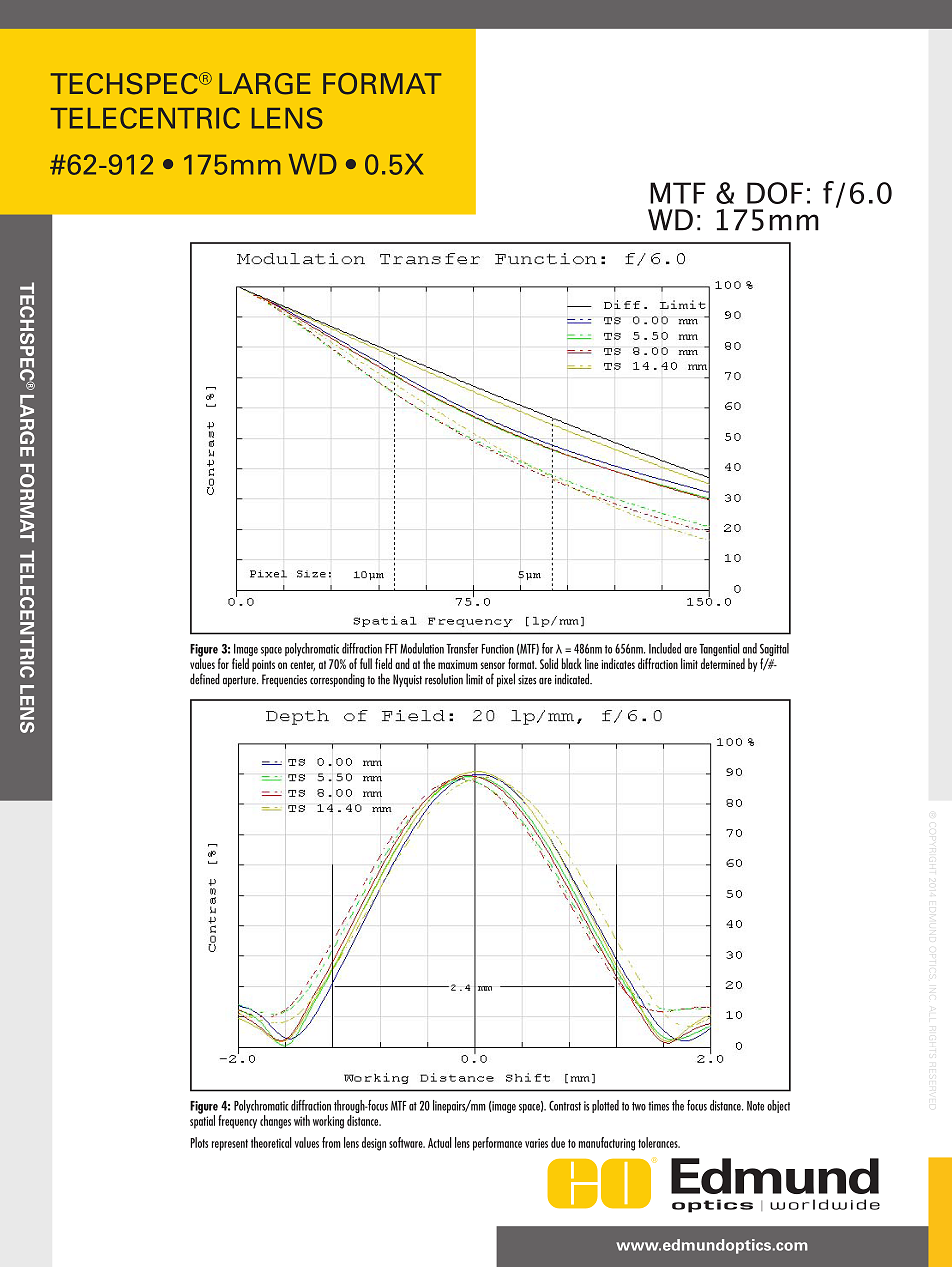  What do you see at coordinates (497, 1144) in the image?
I see `performance` at bounding box center [497, 1144].
